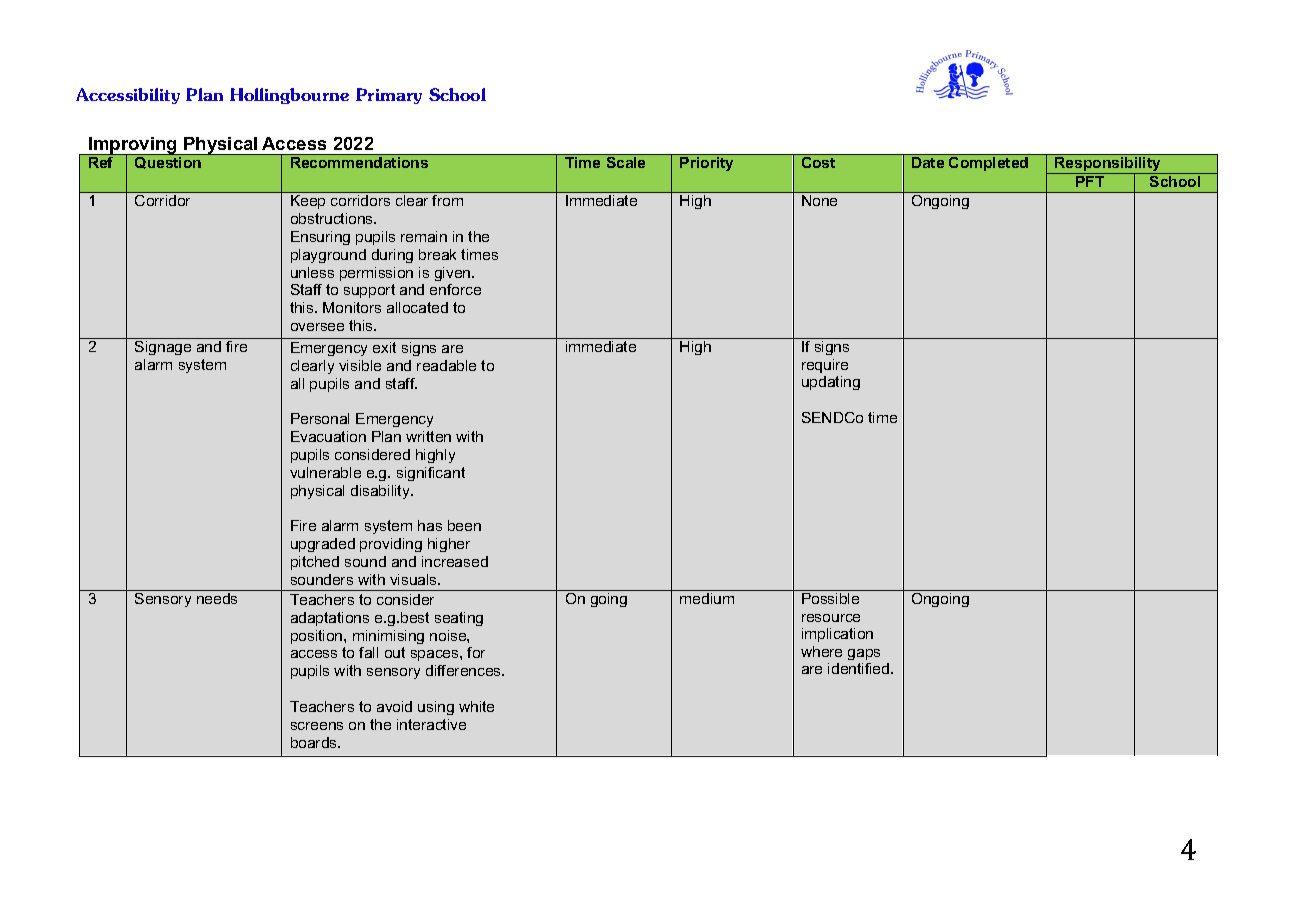  What do you see at coordinates (820, 199) in the screenshot?
I see `None` at bounding box center [820, 199].
